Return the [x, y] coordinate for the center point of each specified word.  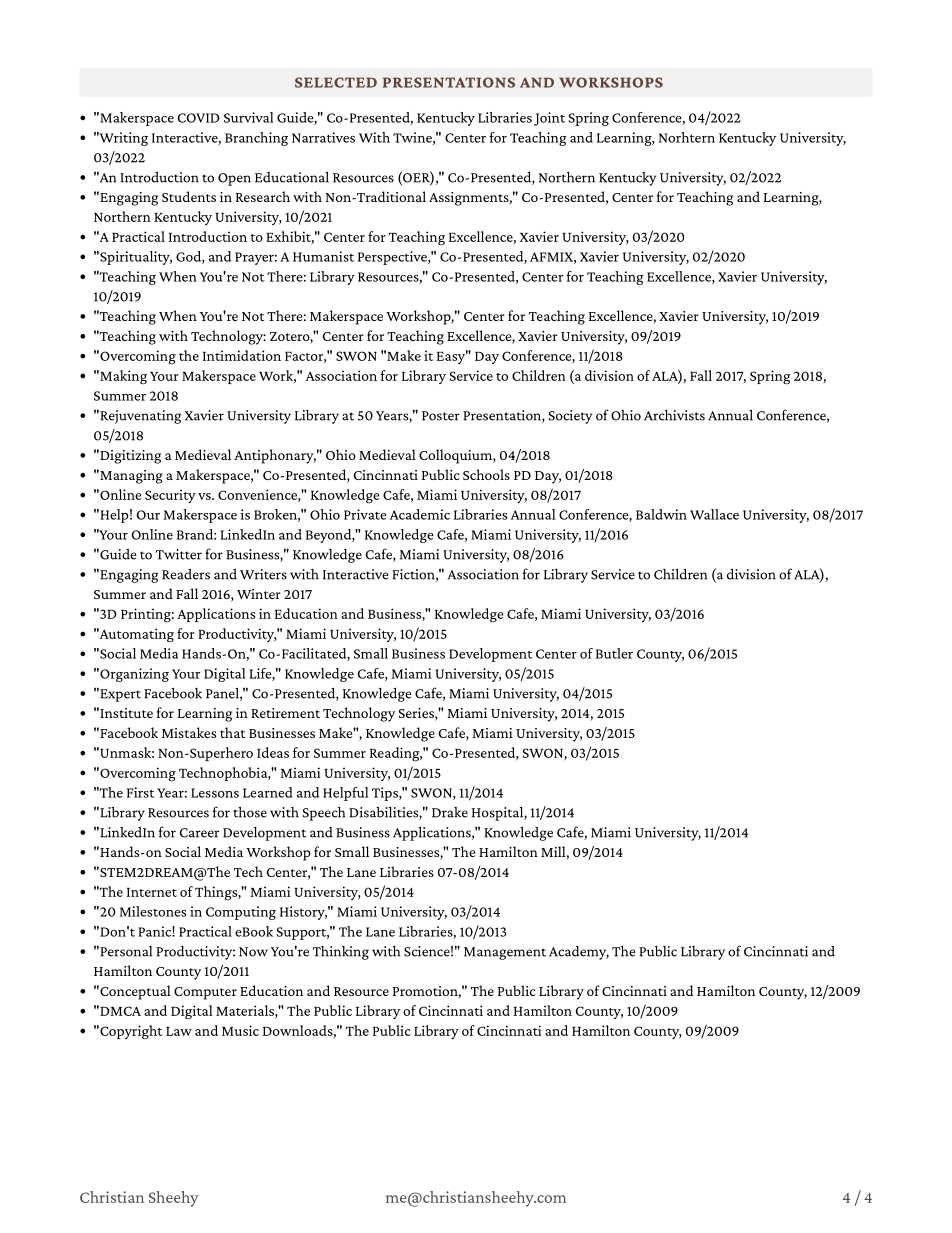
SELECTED [336, 82]
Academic [420, 514]
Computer [205, 993]
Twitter [179, 554]
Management [505, 953]
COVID [199, 118]
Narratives [323, 137]
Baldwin [661, 514]
